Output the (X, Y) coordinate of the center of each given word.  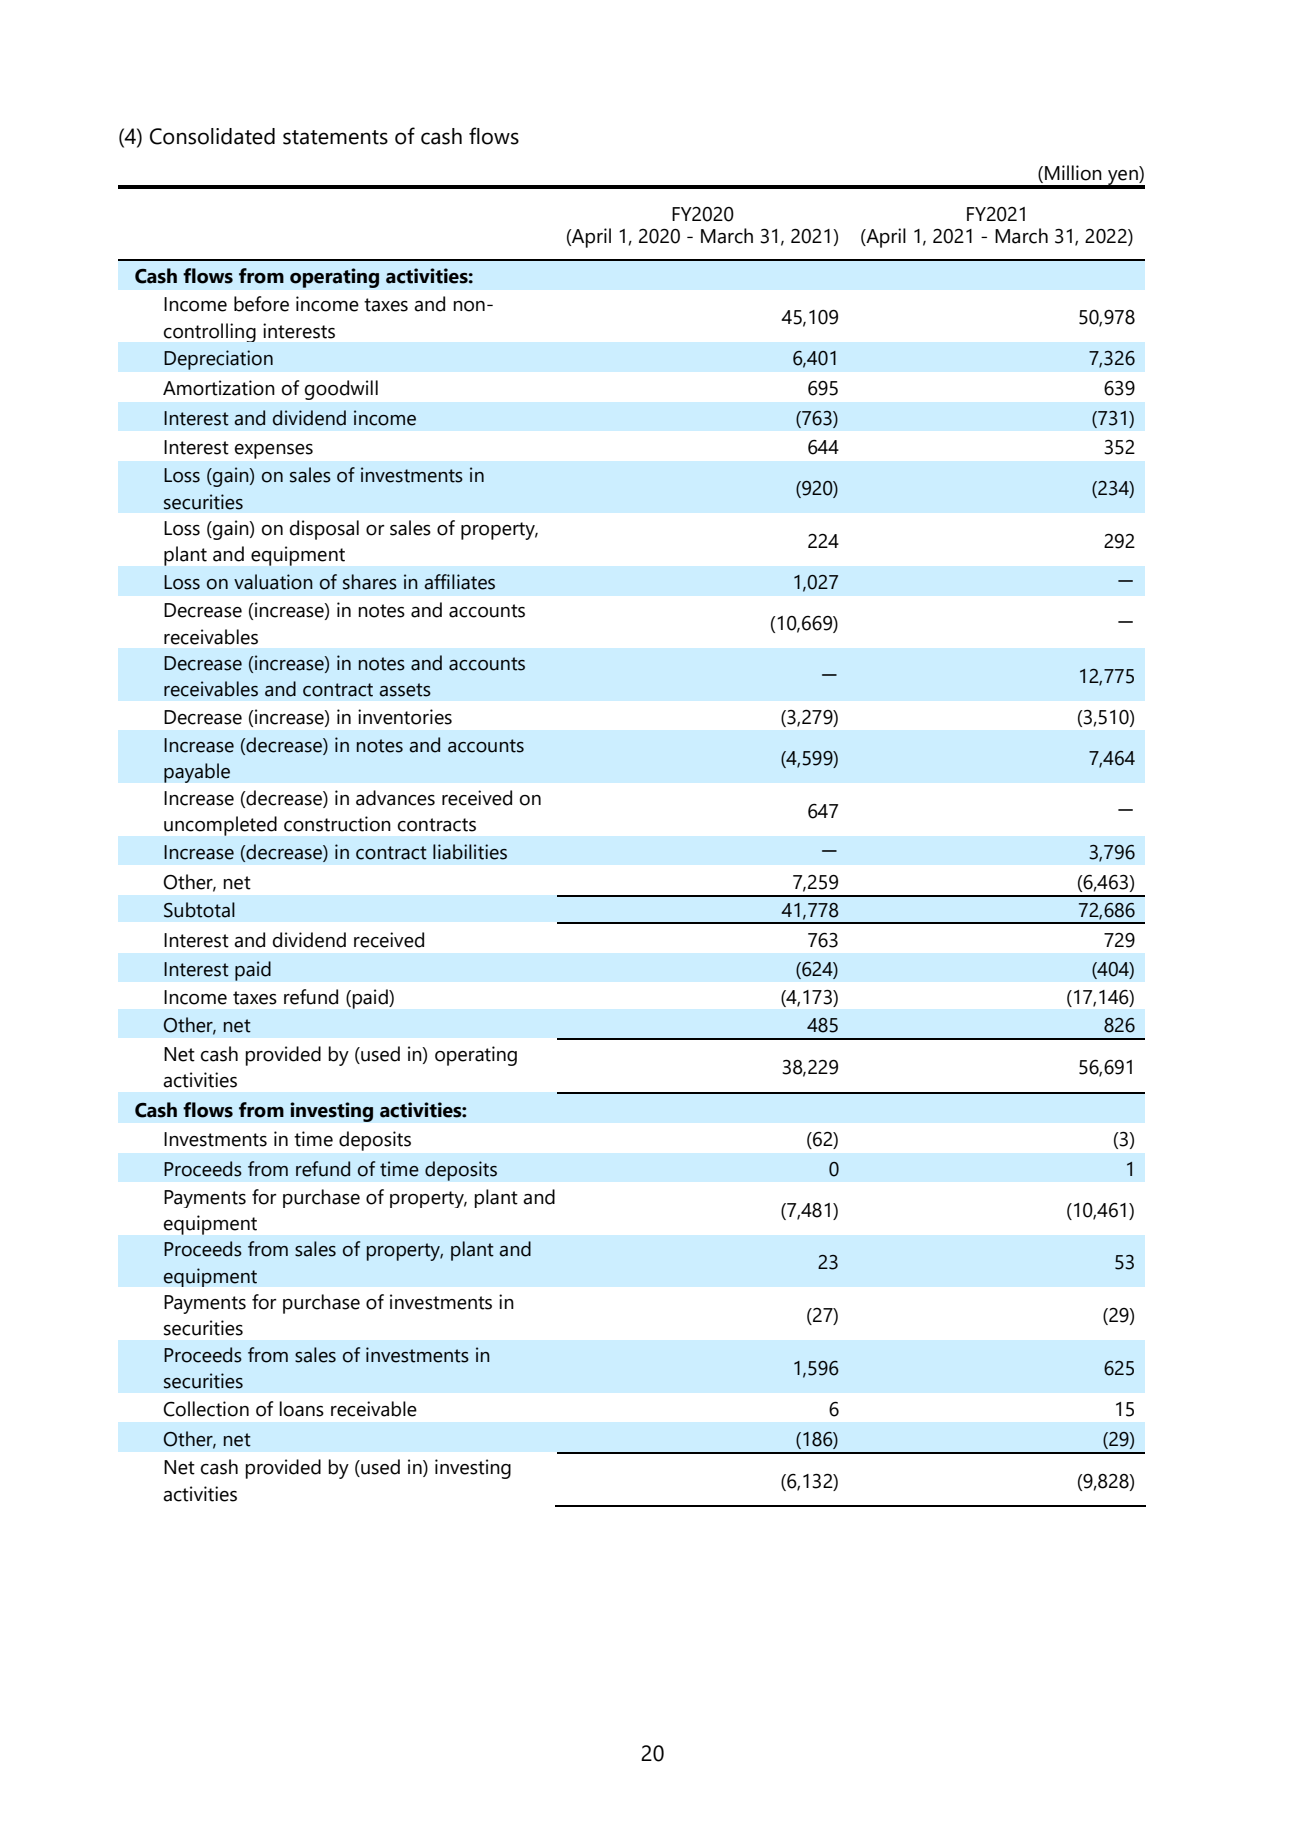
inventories (405, 717)
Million (1073, 173)
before (261, 304)
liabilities (470, 852)
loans (301, 1409)
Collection (206, 1409)
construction (337, 824)
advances (395, 798)
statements (335, 137)
